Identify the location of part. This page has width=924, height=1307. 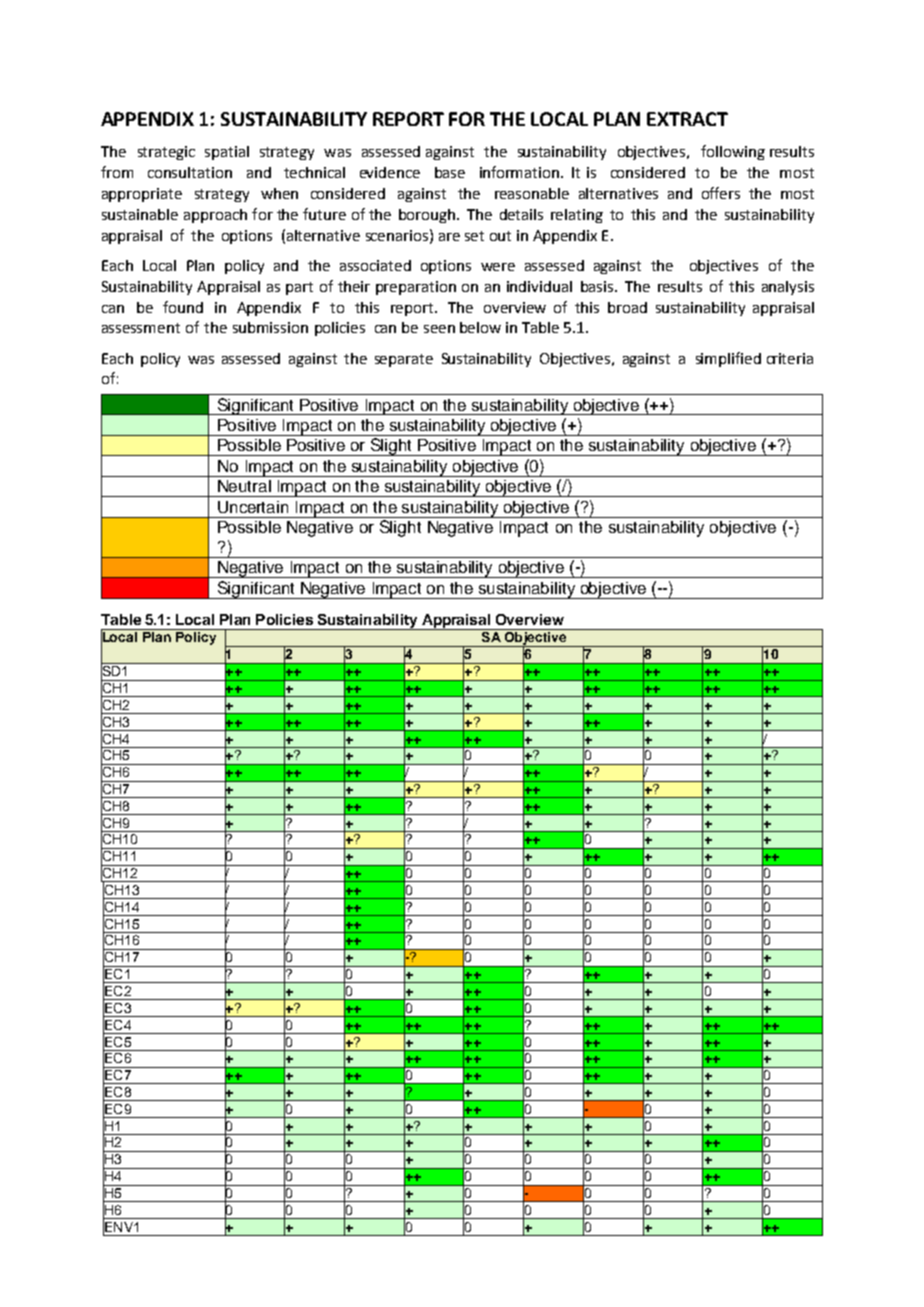
(299, 288).
